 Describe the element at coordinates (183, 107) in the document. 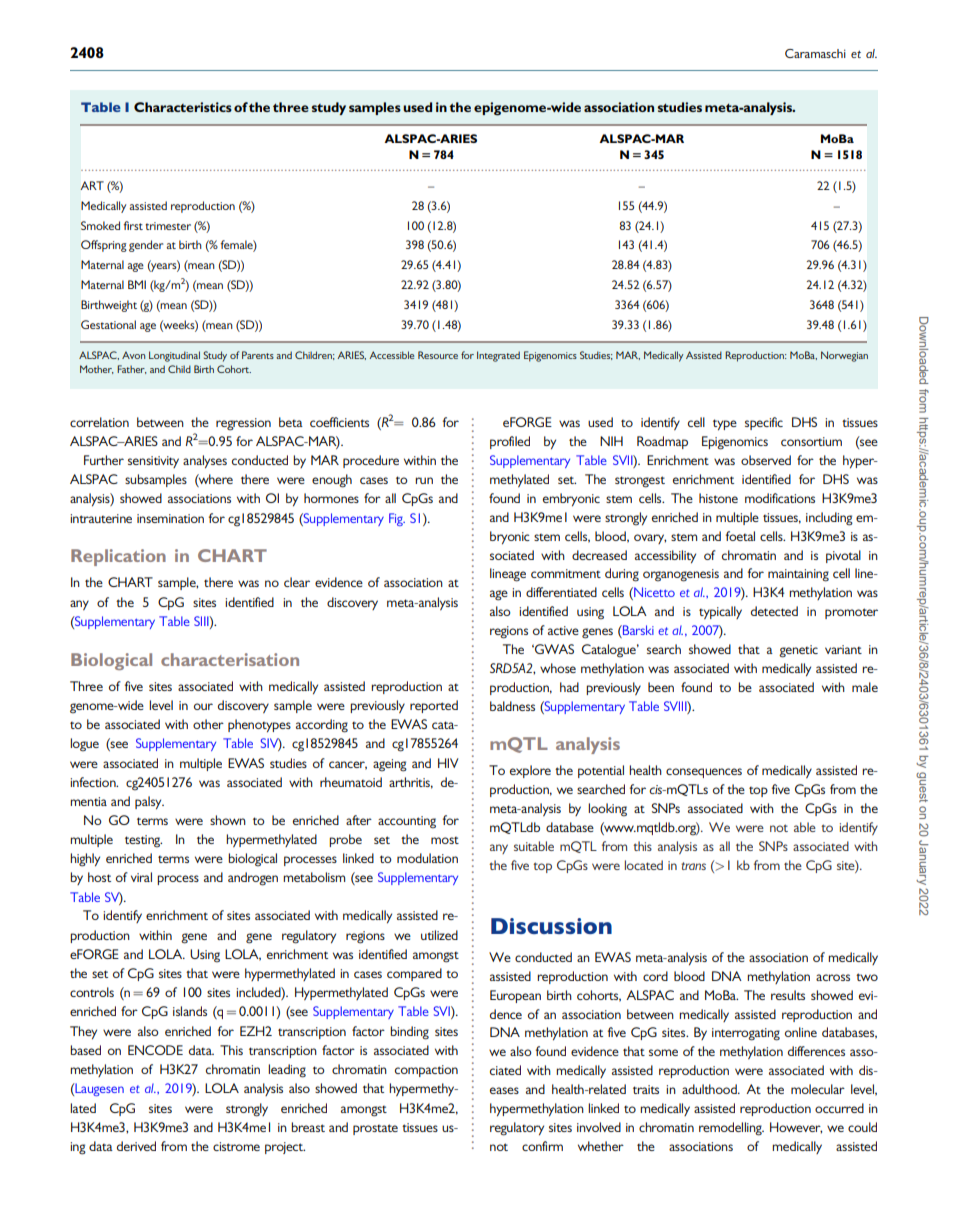

I see `Characteristics` at that location.
